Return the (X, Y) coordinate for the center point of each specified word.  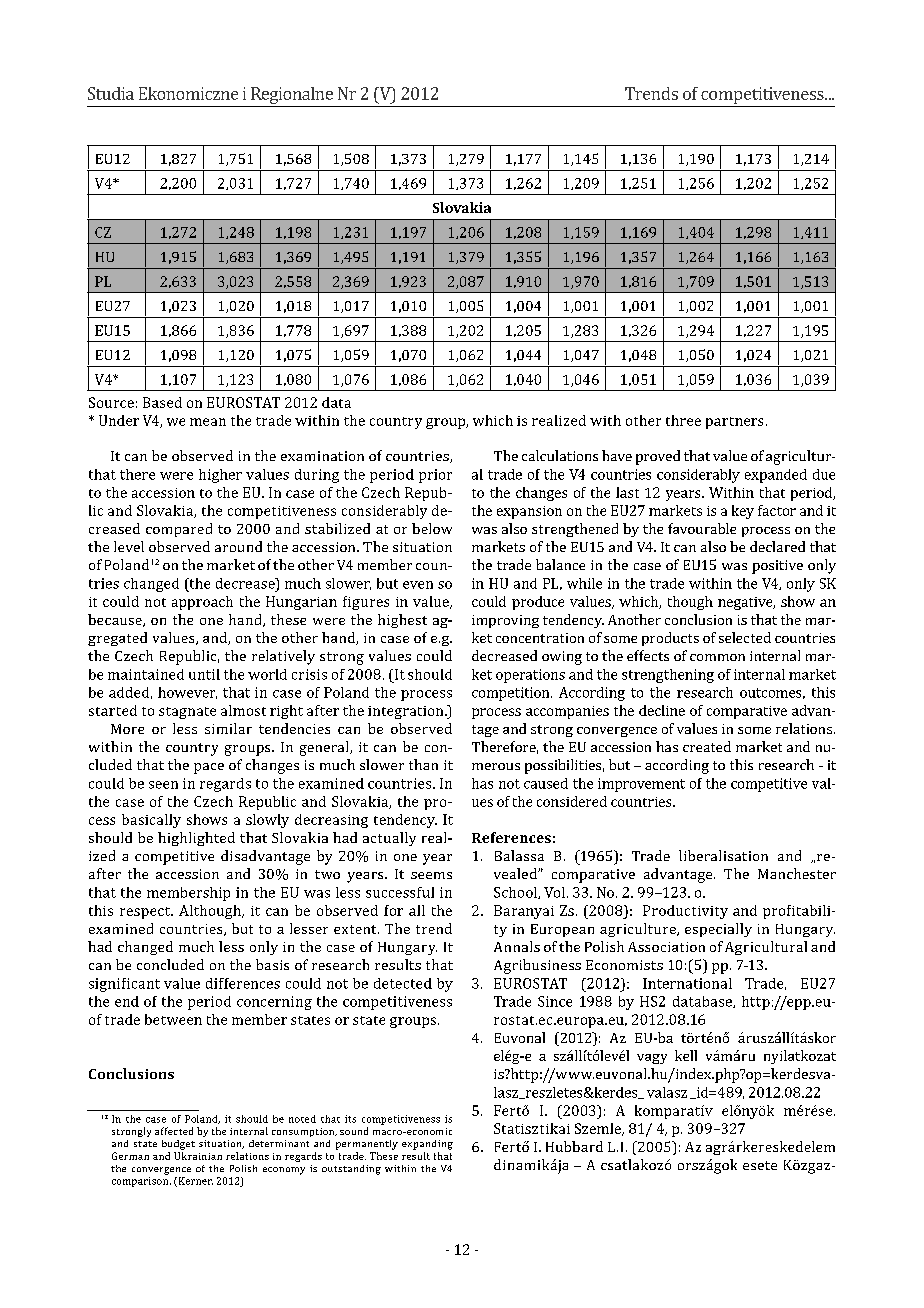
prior (435, 476)
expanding (427, 1145)
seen (163, 785)
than (423, 764)
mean (208, 422)
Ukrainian (198, 1156)
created (707, 746)
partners (734, 423)
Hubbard (574, 1146)
